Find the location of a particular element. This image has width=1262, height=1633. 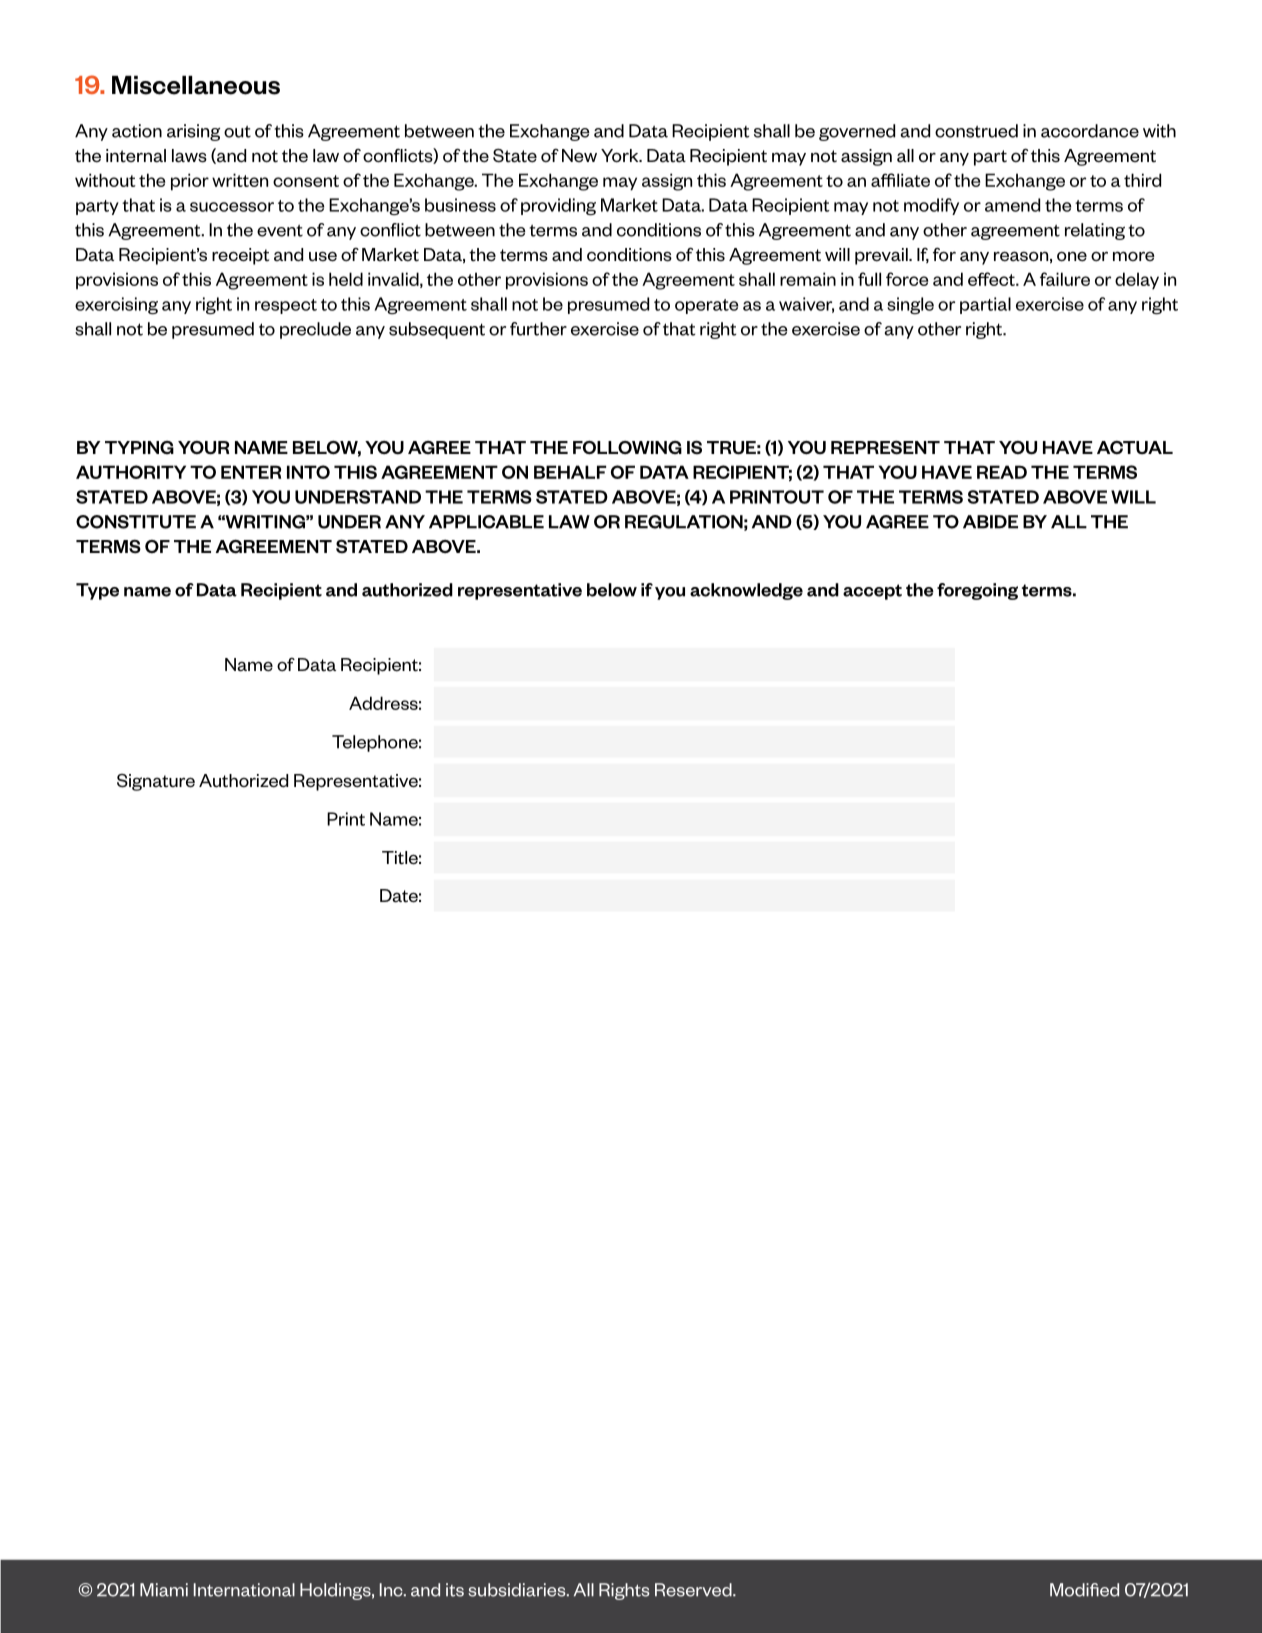

YOUR is located at coordinates (203, 448).
